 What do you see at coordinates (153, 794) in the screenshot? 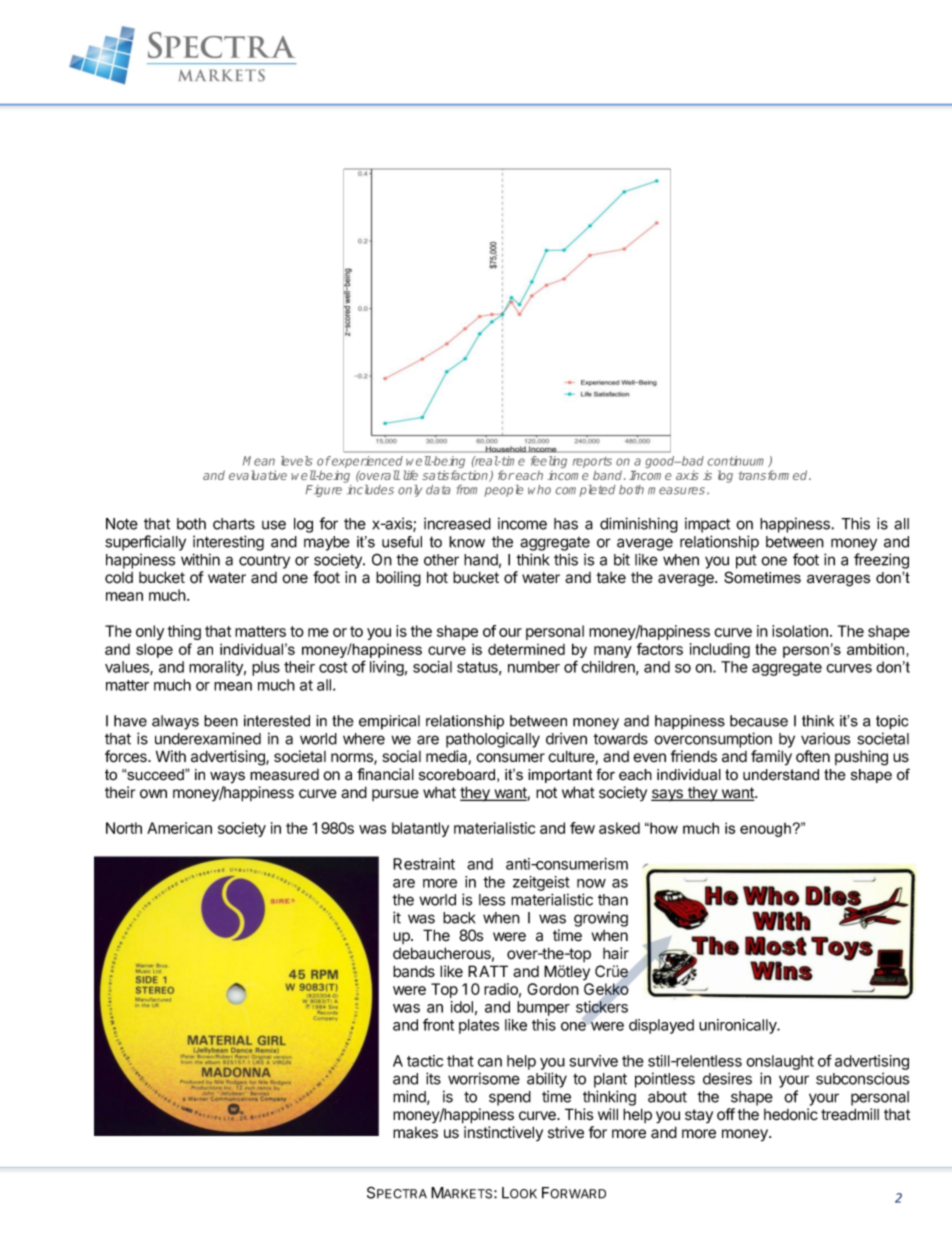
I see `own` at bounding box center [153, 794].
